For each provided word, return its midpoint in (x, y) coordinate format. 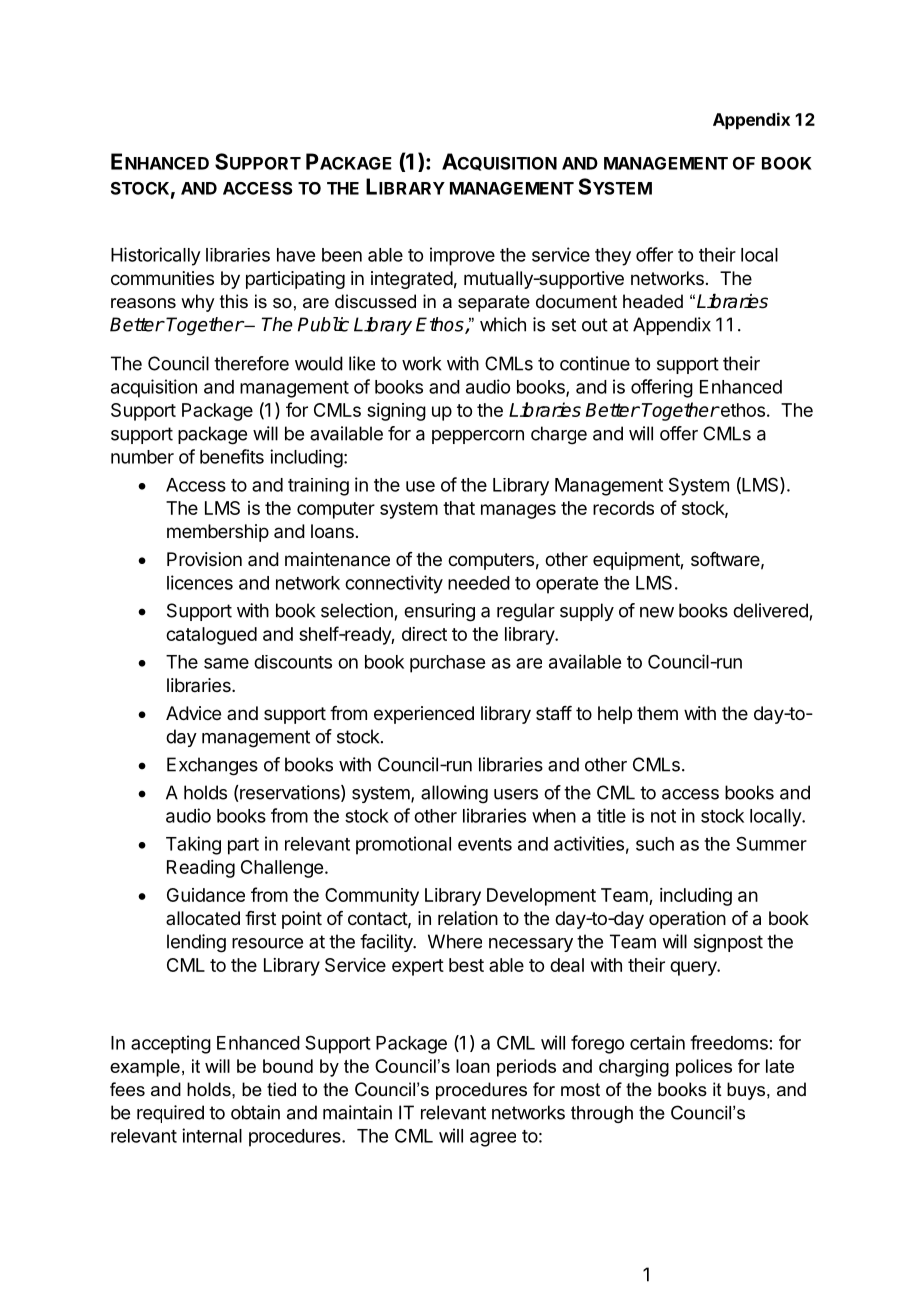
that (459, 508)
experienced (424, 715)
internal (212, 1135)
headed (653, 301)
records (623, 508)
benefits (232, 456)
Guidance (206, 895)
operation (687, 920)
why (197, 303)
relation (468, 918)
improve (462, 256)
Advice (193, 713)
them (657, 713)
